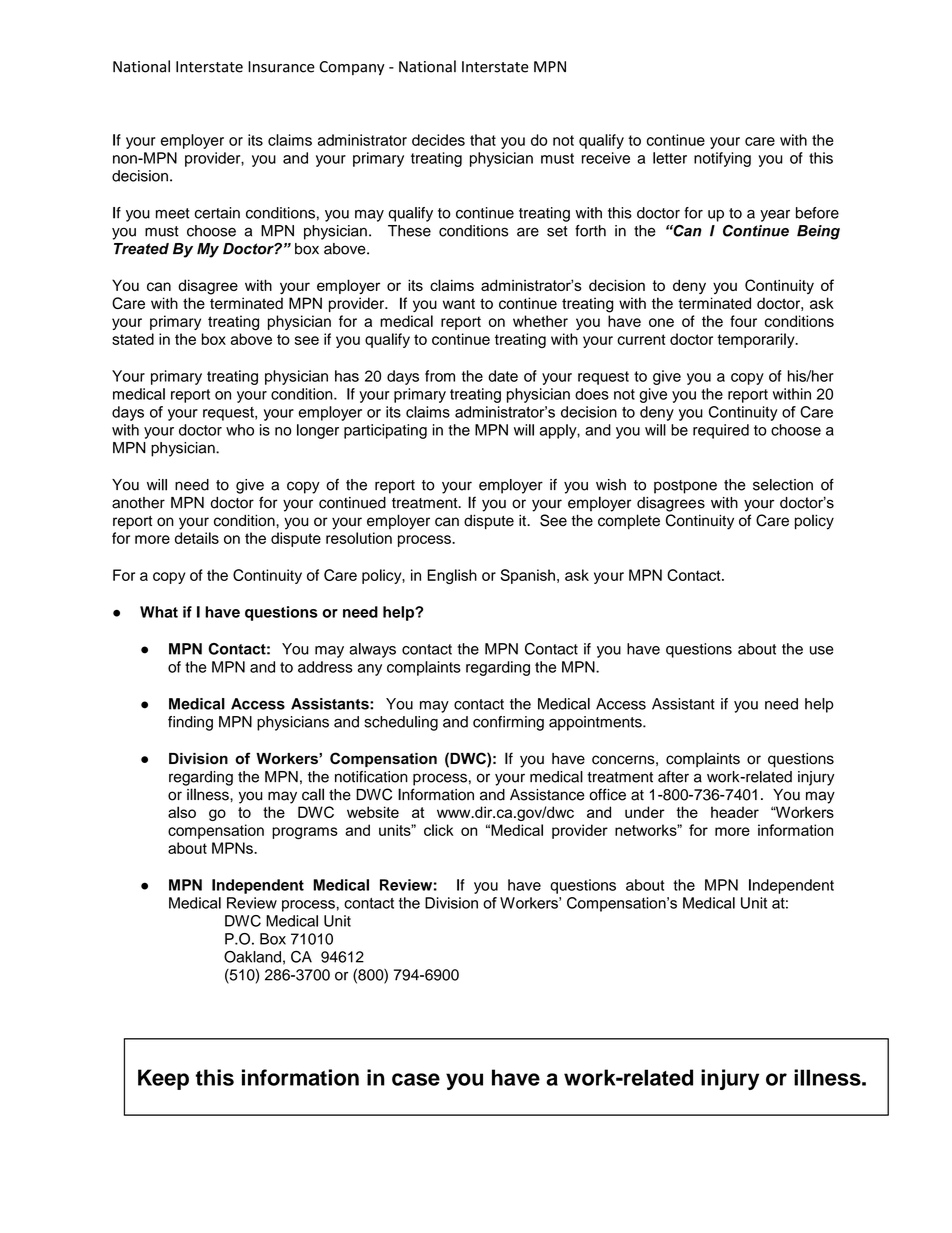 This screenshot has height=1233, width=952. I want to click on notifying, so click(722, 159).
